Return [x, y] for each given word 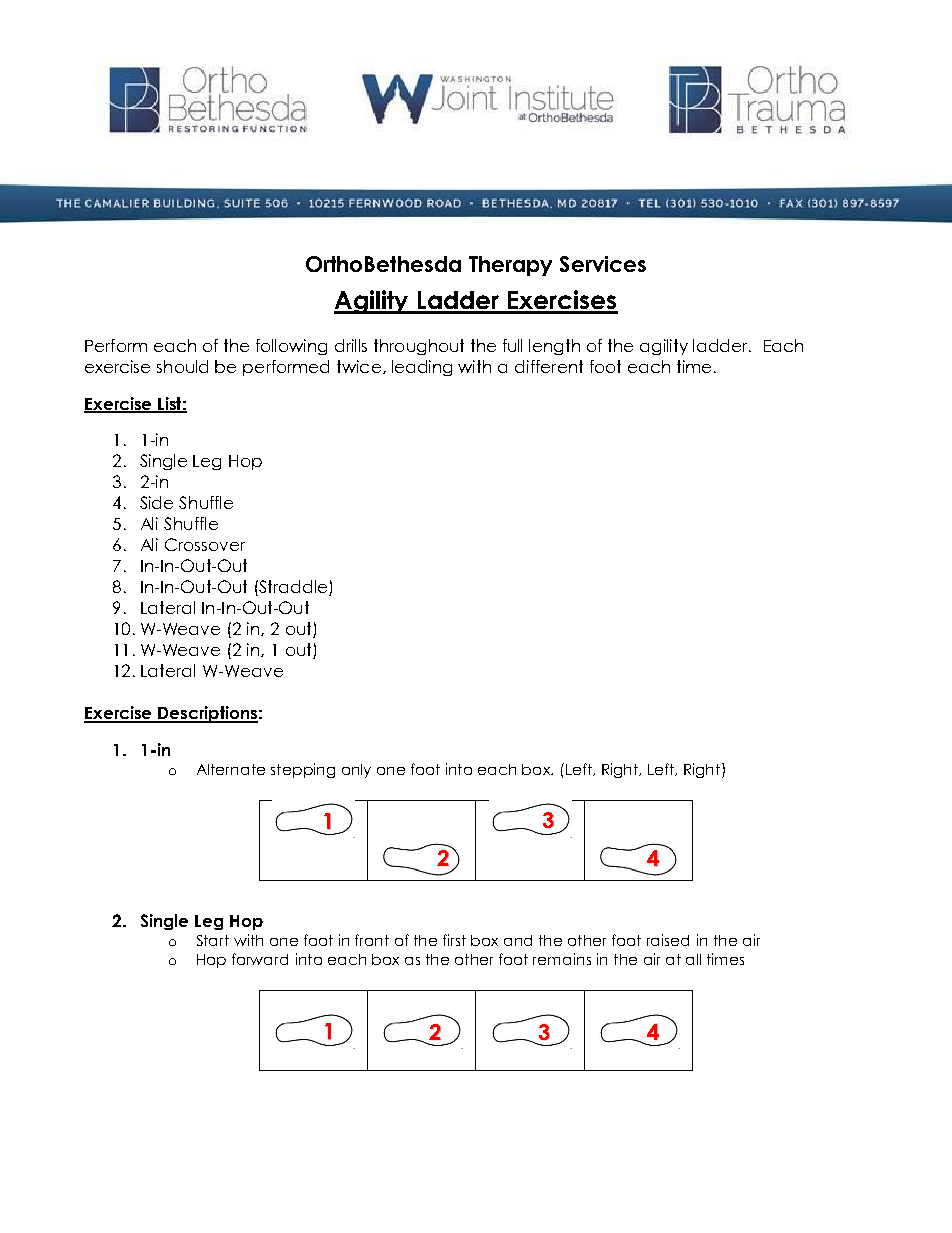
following [291, 347]
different [549, 366]
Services [603, 264]
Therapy [510, 266]
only [356, 771]
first [454, 940]
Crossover [205, 544]
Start [213, 940]
